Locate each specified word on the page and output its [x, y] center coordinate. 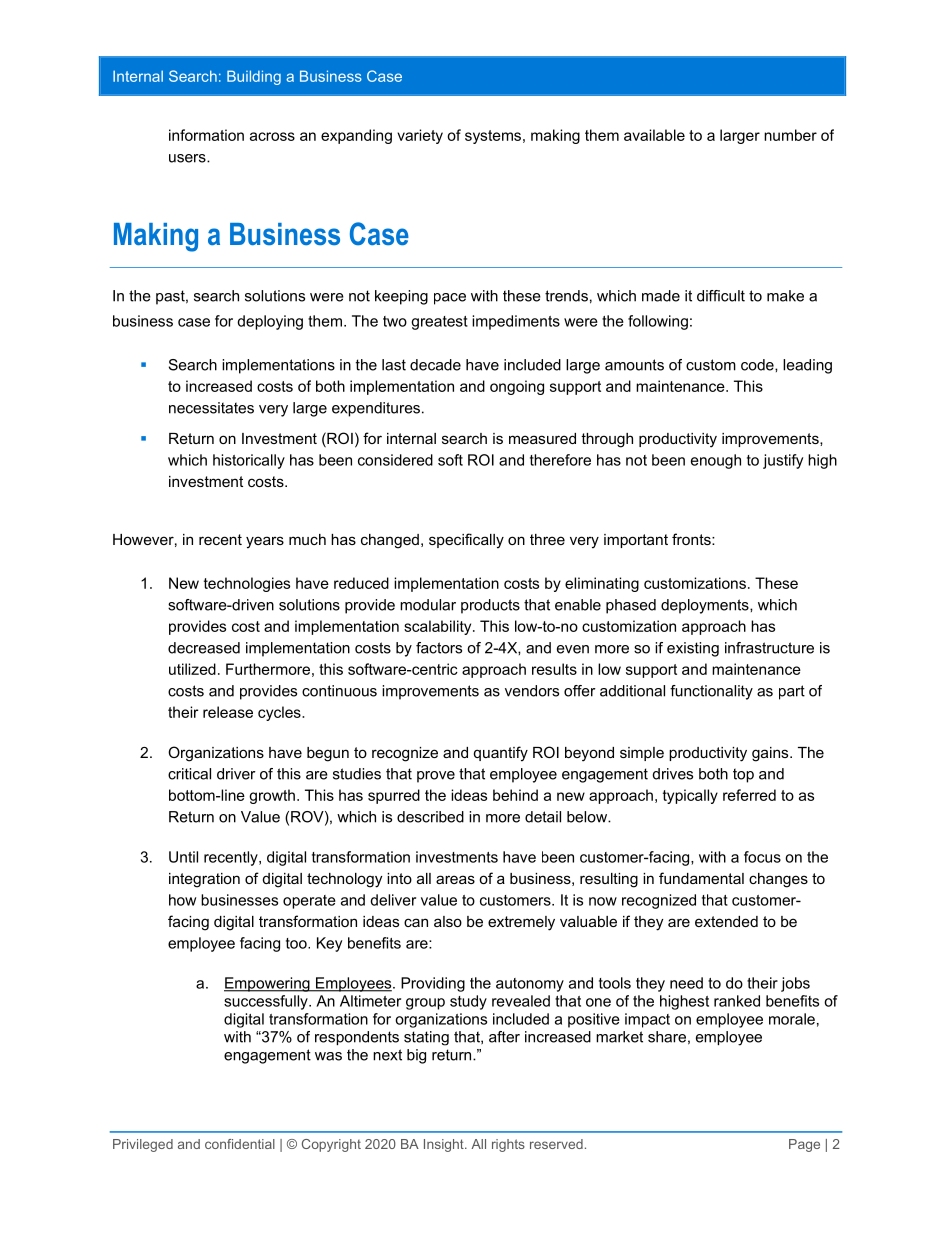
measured [542, 438]
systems [493, 137]
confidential [240, 1144]
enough [716, 461]
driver [236, 774]
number [790, 135]
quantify [501, 754]
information [206, 135]
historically [249, 461]
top [743, 775]
